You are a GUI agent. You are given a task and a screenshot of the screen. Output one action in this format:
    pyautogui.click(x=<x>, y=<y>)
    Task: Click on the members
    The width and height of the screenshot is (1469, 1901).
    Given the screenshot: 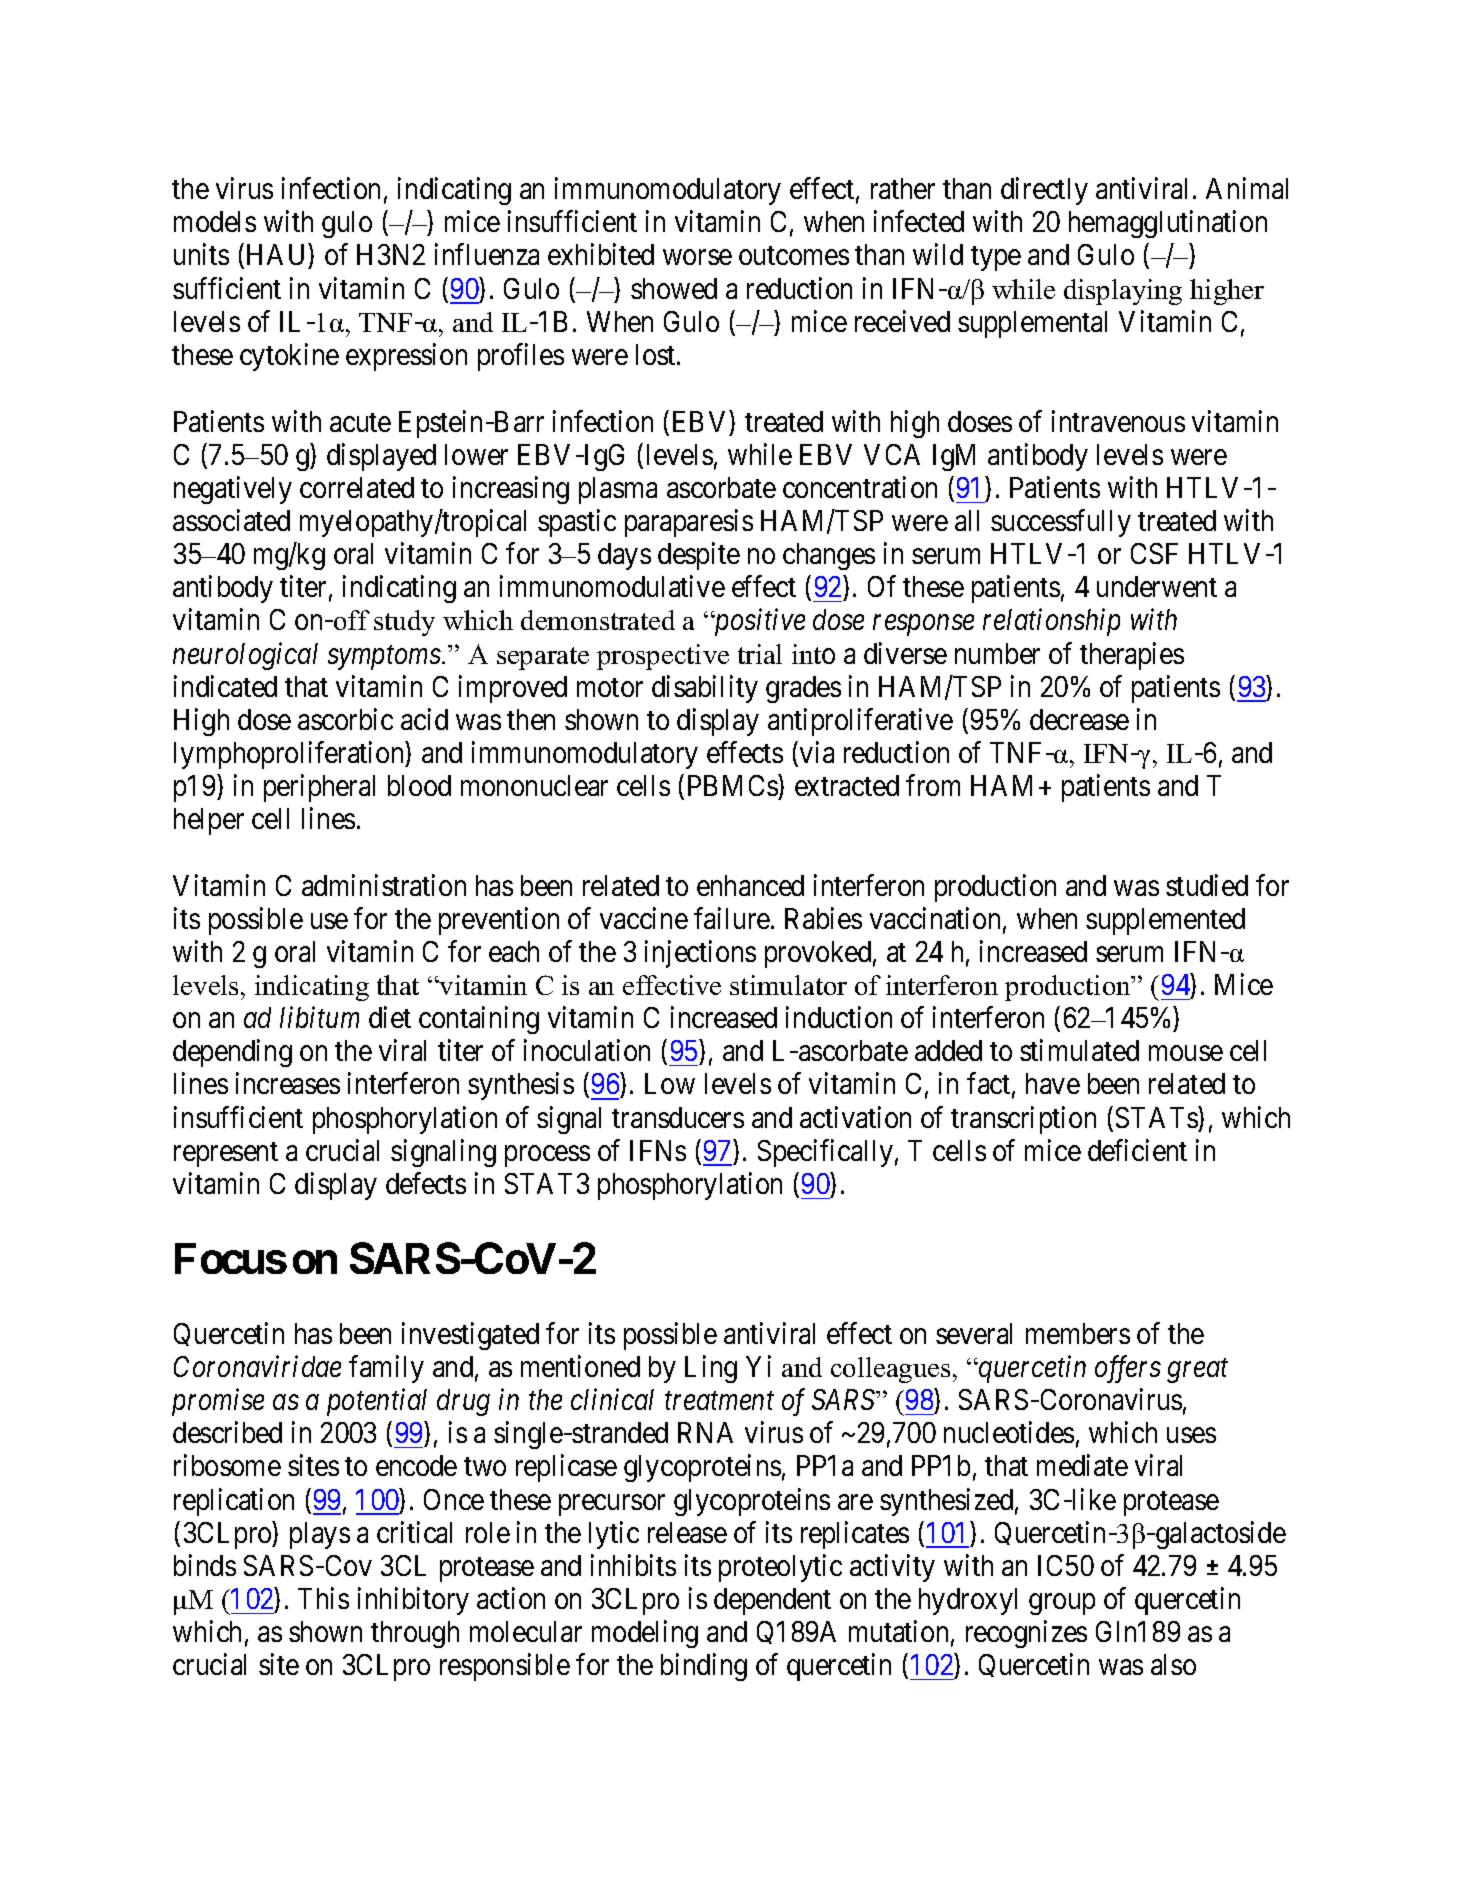 What is the action you would take?
    pyautogui.click(x=1078, y=1333)
